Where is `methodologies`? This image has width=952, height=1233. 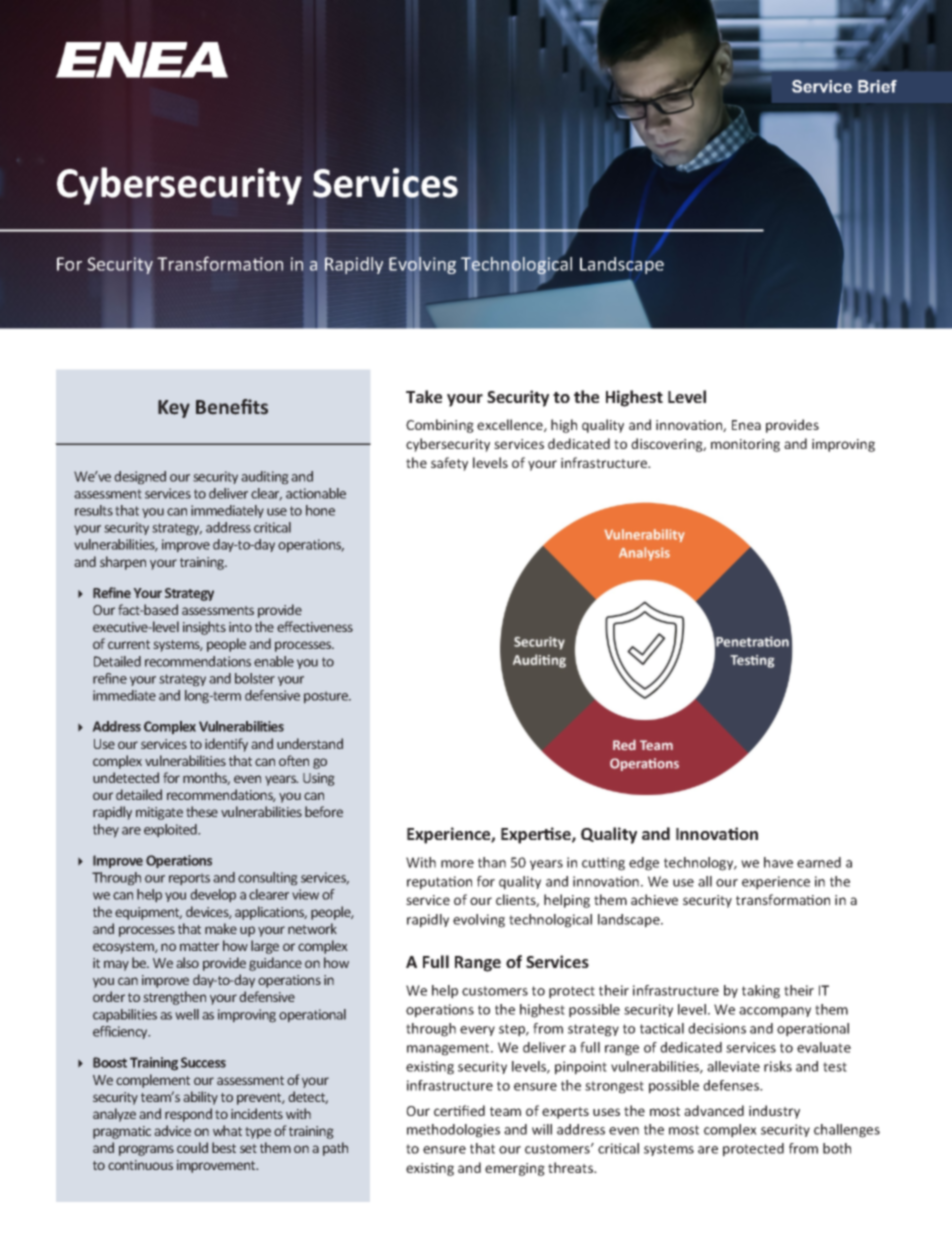 methodologies is located at coordinates (453, 1131).
